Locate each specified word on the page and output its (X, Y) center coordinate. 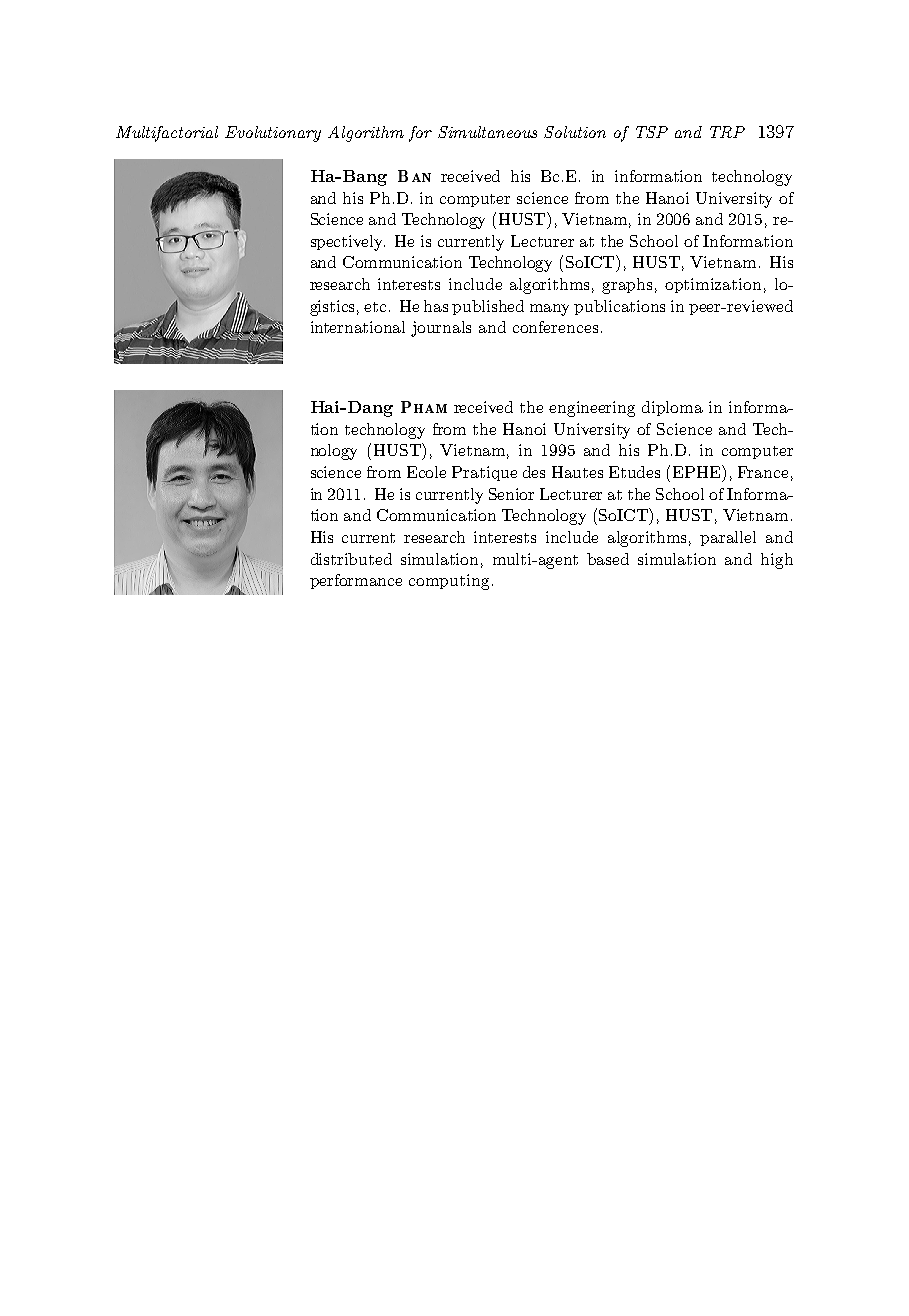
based (608, 559)
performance (356, 581)
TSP (652, 132)
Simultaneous (487, 132)
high (777, 561)
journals (441, 329)
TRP (727, 132)
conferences (555, 327)
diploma (672, 408)
